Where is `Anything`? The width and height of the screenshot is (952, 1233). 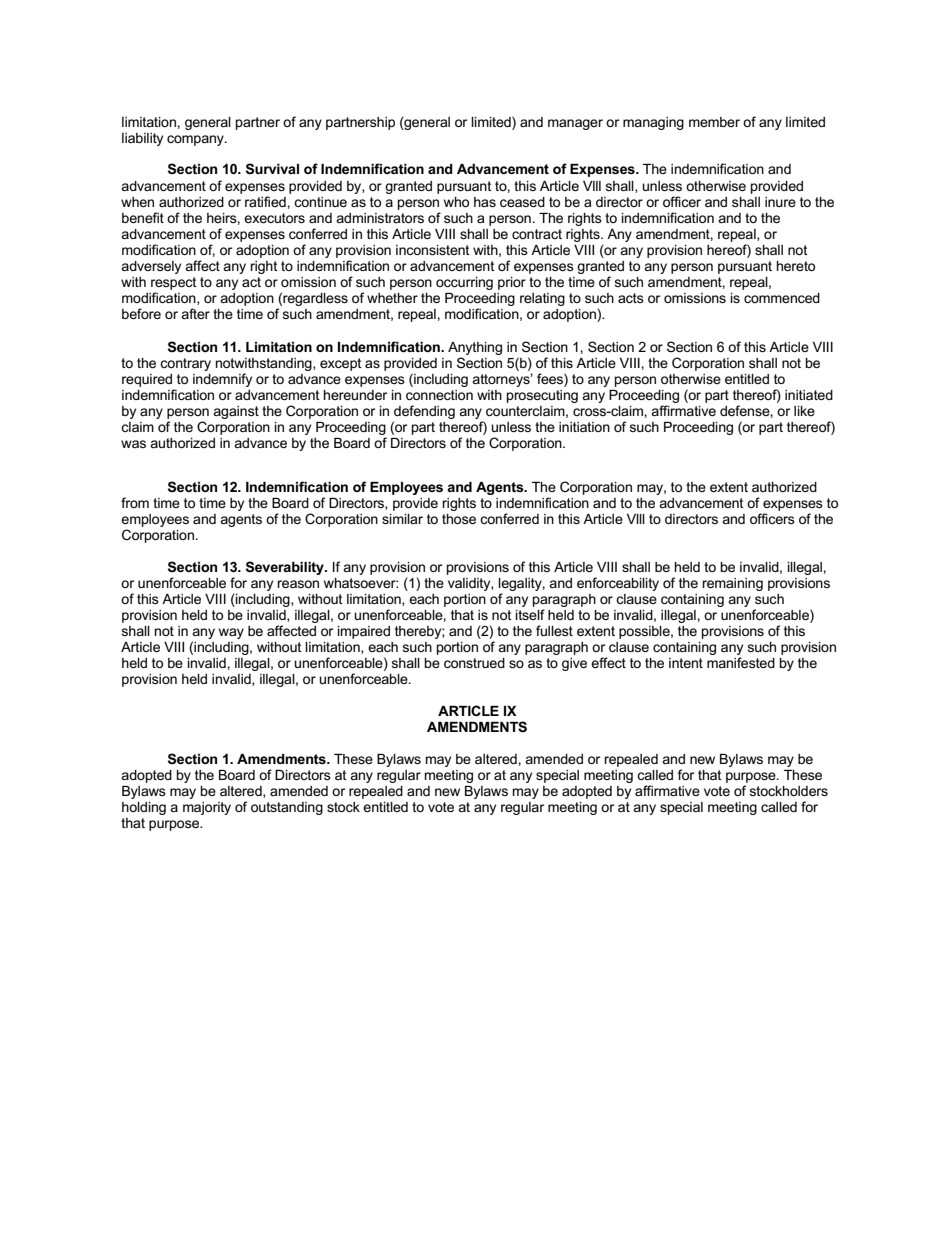
Anything is located at coordinates (475, 348).
